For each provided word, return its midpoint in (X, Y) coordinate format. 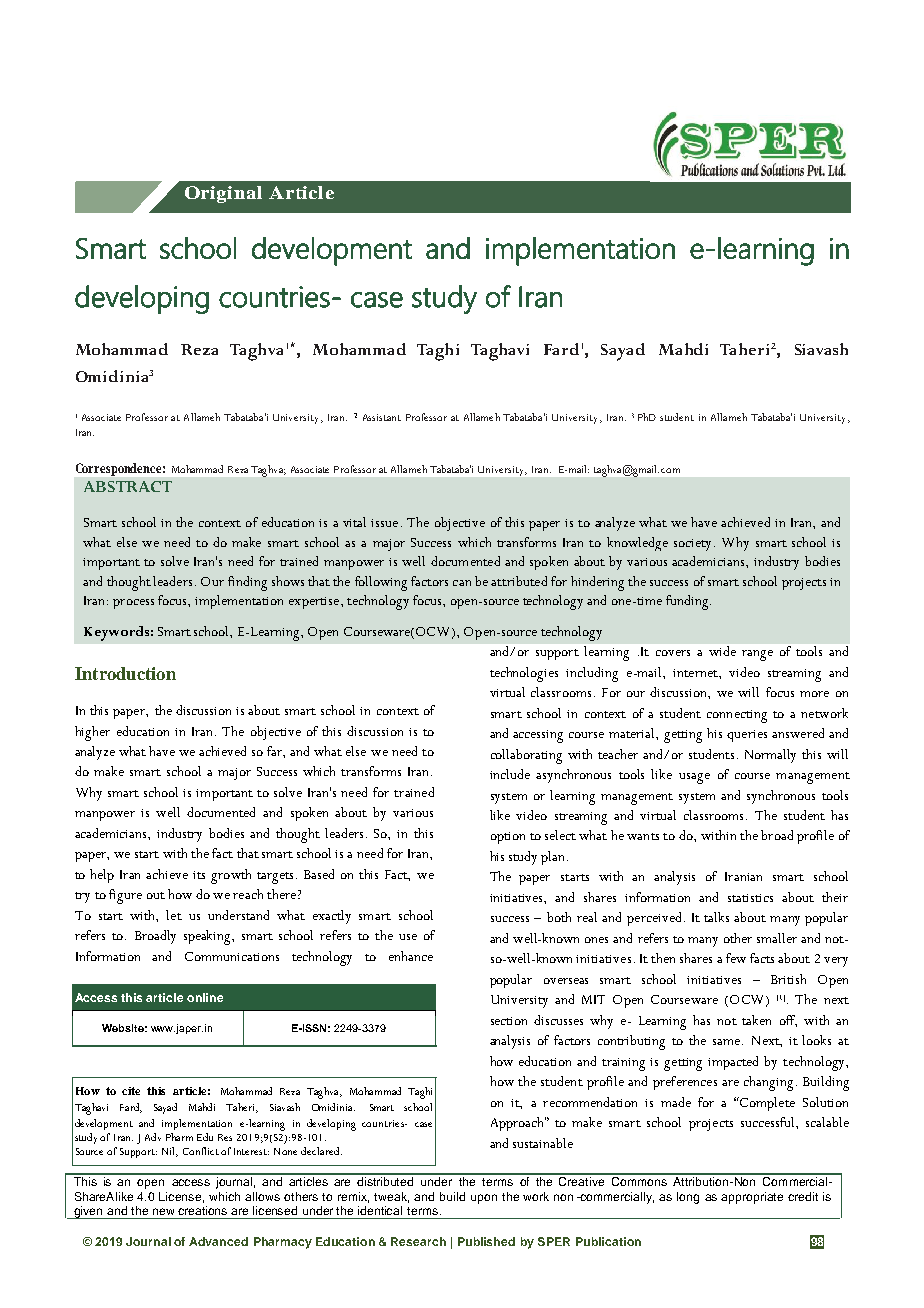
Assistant (382, 417)
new (163, 1211)
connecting (737, 716)
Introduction (125, 673)
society (694, 545)
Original (223, 194)
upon (484, 1199)
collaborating (526, 756)
